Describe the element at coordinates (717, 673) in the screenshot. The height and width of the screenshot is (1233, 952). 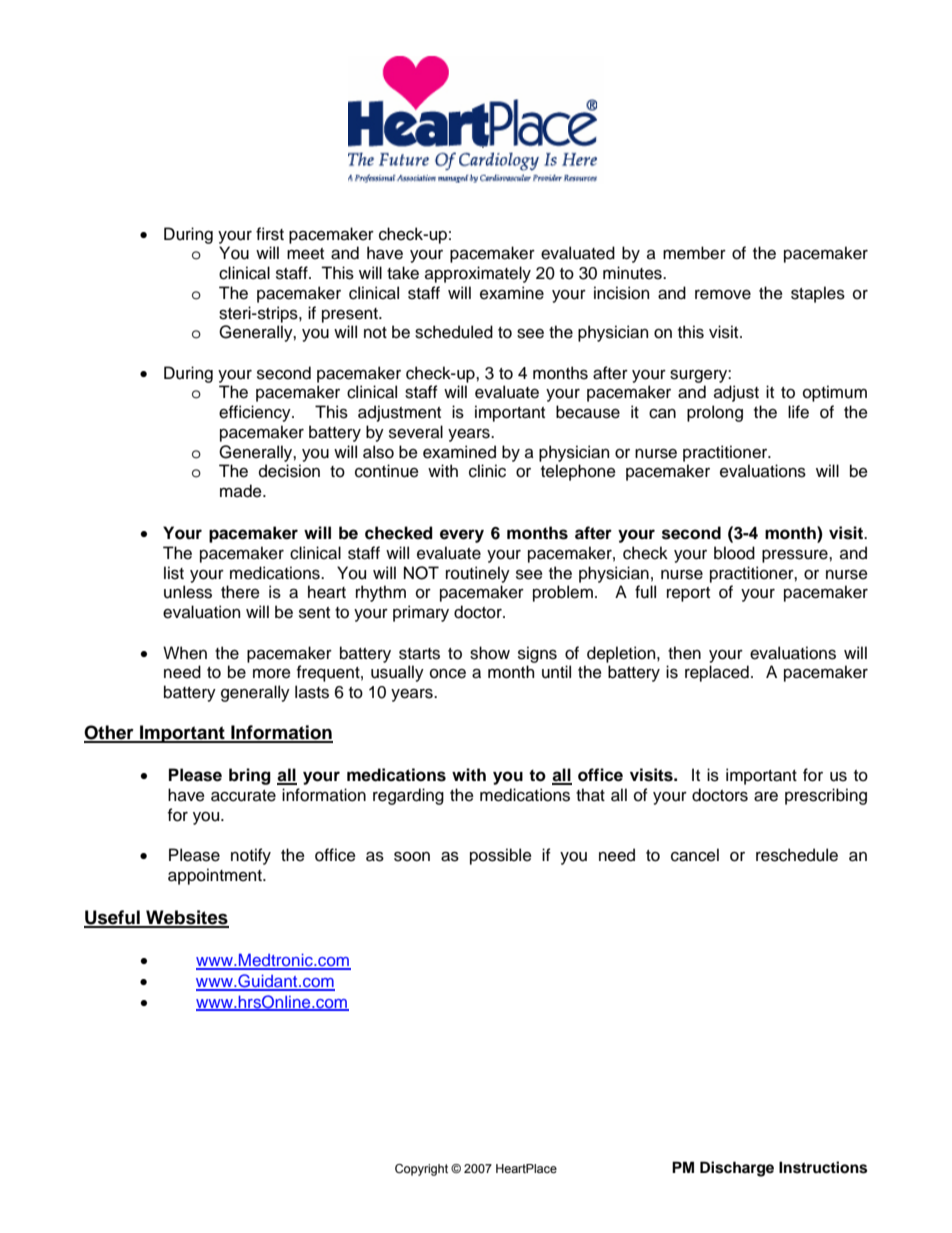
I see `replaced` at that location.
